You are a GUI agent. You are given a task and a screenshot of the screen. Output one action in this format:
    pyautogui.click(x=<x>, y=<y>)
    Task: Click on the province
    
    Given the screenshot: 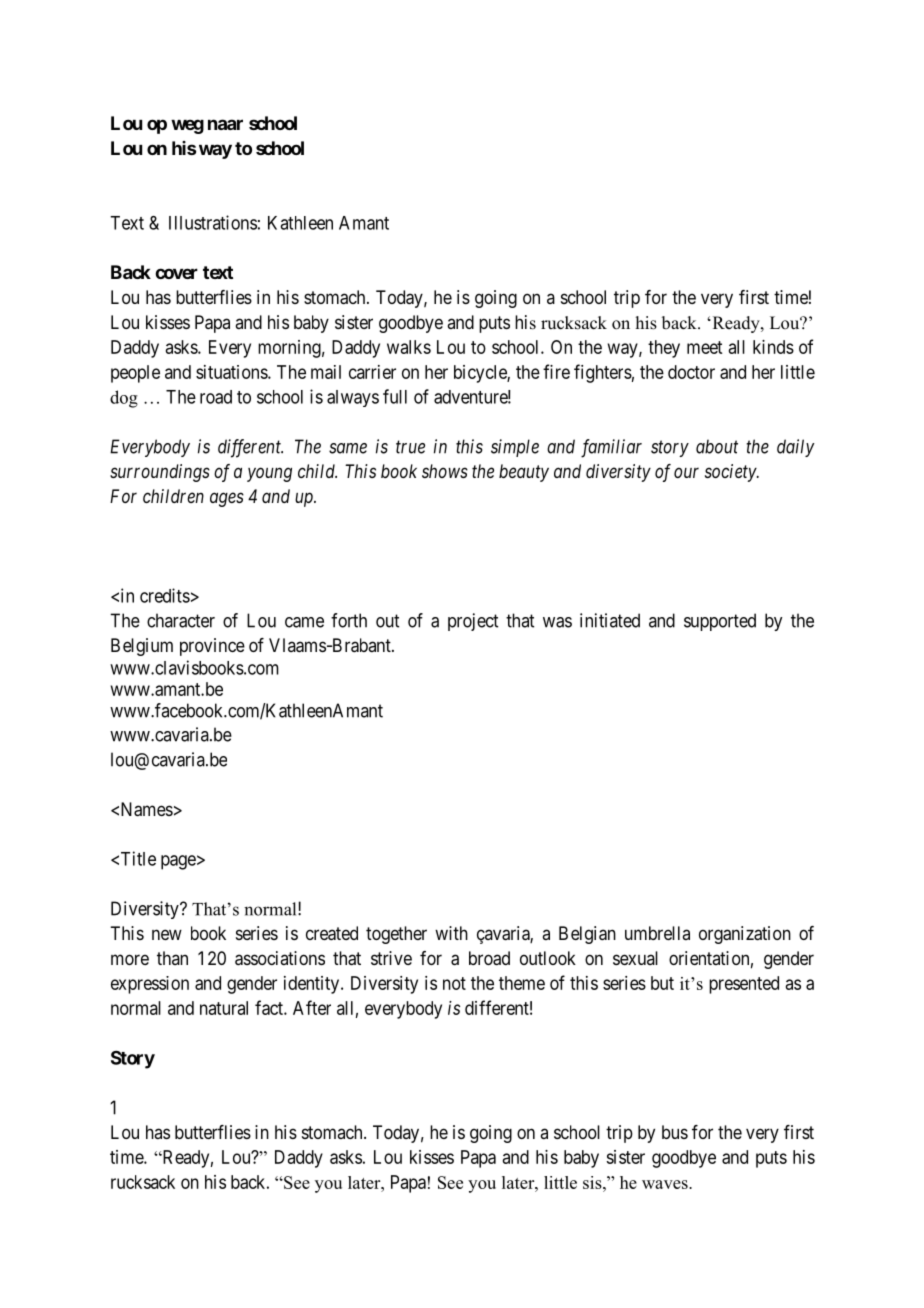 What is the action you would take?
    pyautogui.click(x=212, y=647)
